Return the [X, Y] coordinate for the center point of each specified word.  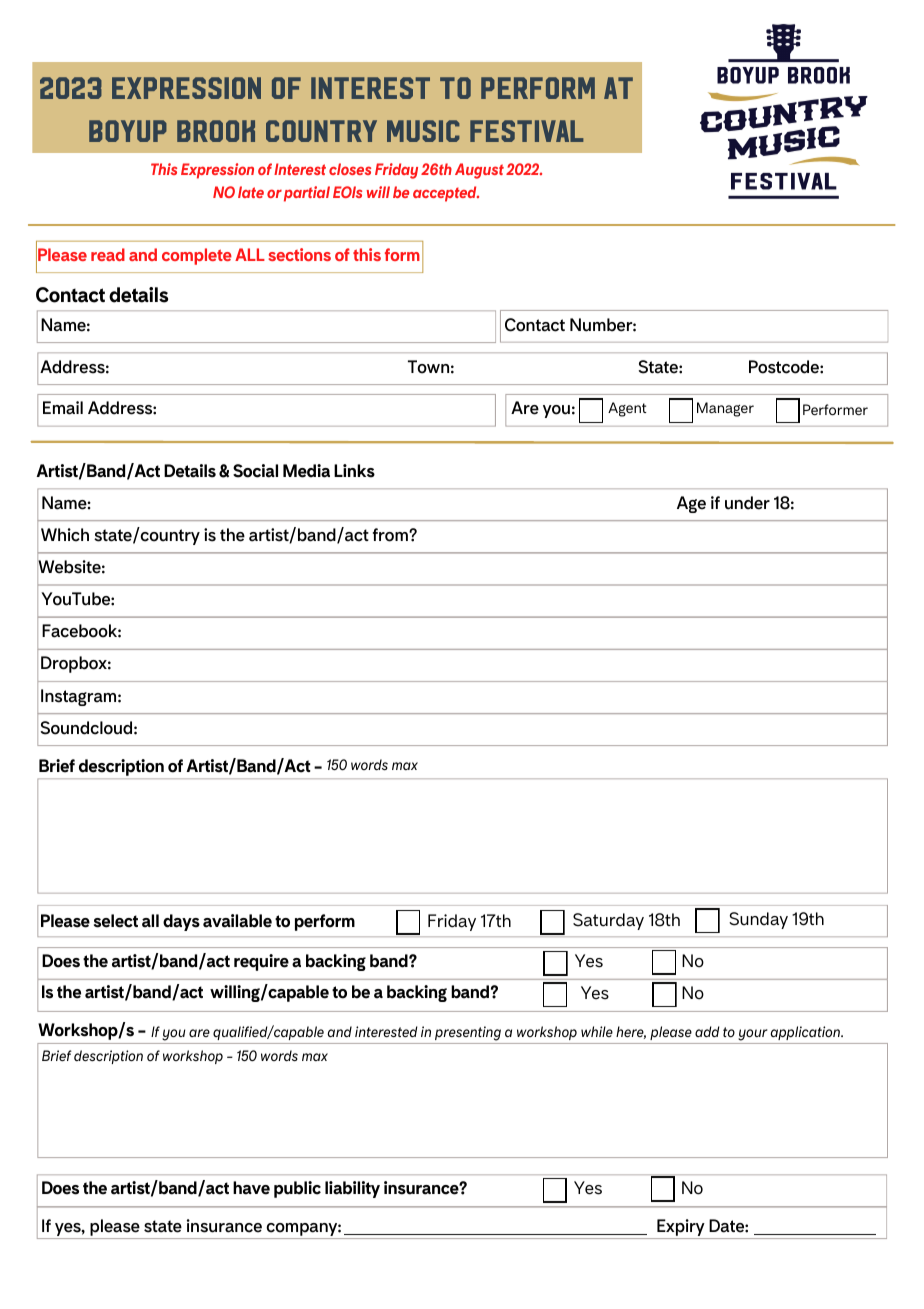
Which [65, 535]
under [747, 503]
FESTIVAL [526, 131]
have [251, 1188]
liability [352, 1189]
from [391, 535]
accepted [446, 194]
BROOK [216, 131]
